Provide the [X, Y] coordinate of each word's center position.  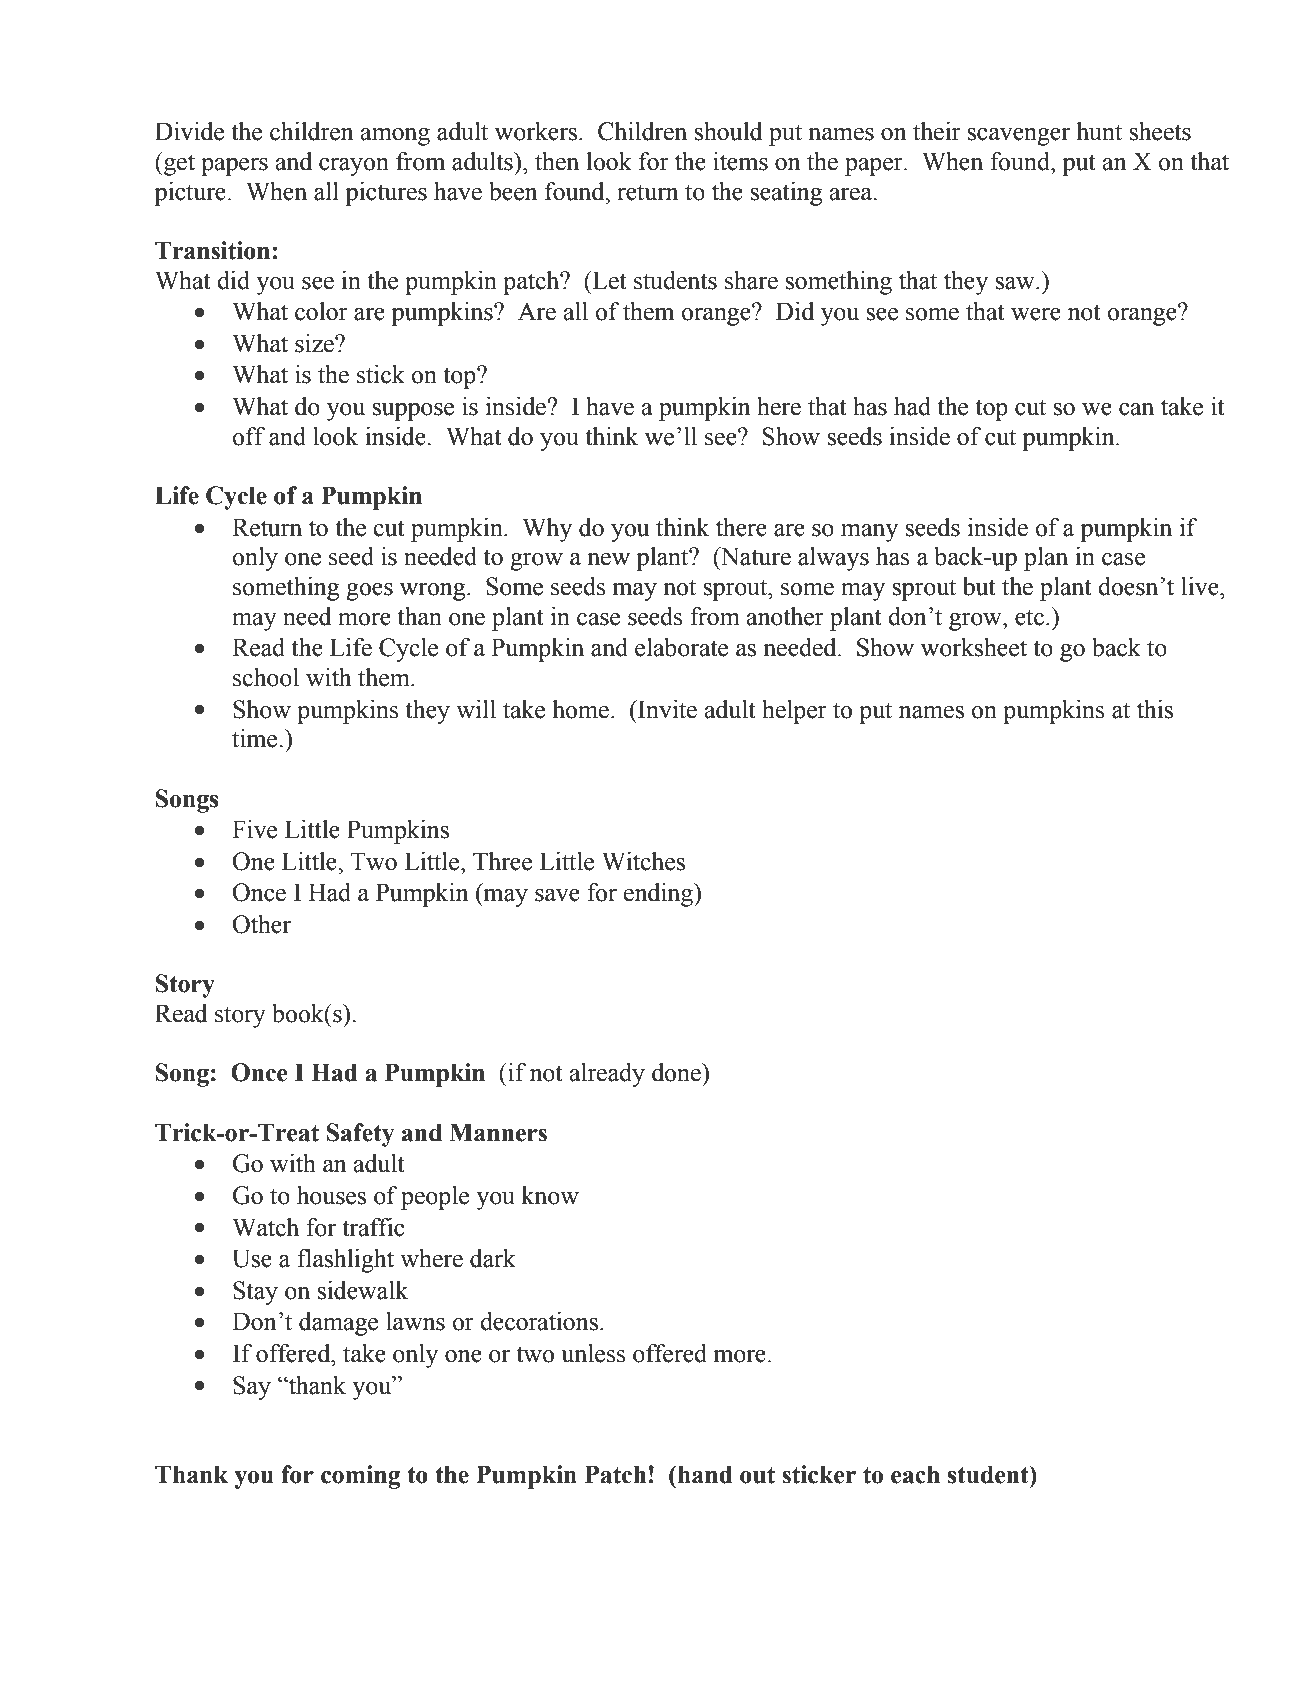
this [1155, 709]
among [395, 137]
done [677, 1072]
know [550, 1195]
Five [254, 829]
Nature [755, 556]
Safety [360, 1135]
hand [704, 1474]
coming [361, 1477]
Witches [643, 861]
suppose [413, 412]
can [1136, 409]
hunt [1099, 131]
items [740, 161]
